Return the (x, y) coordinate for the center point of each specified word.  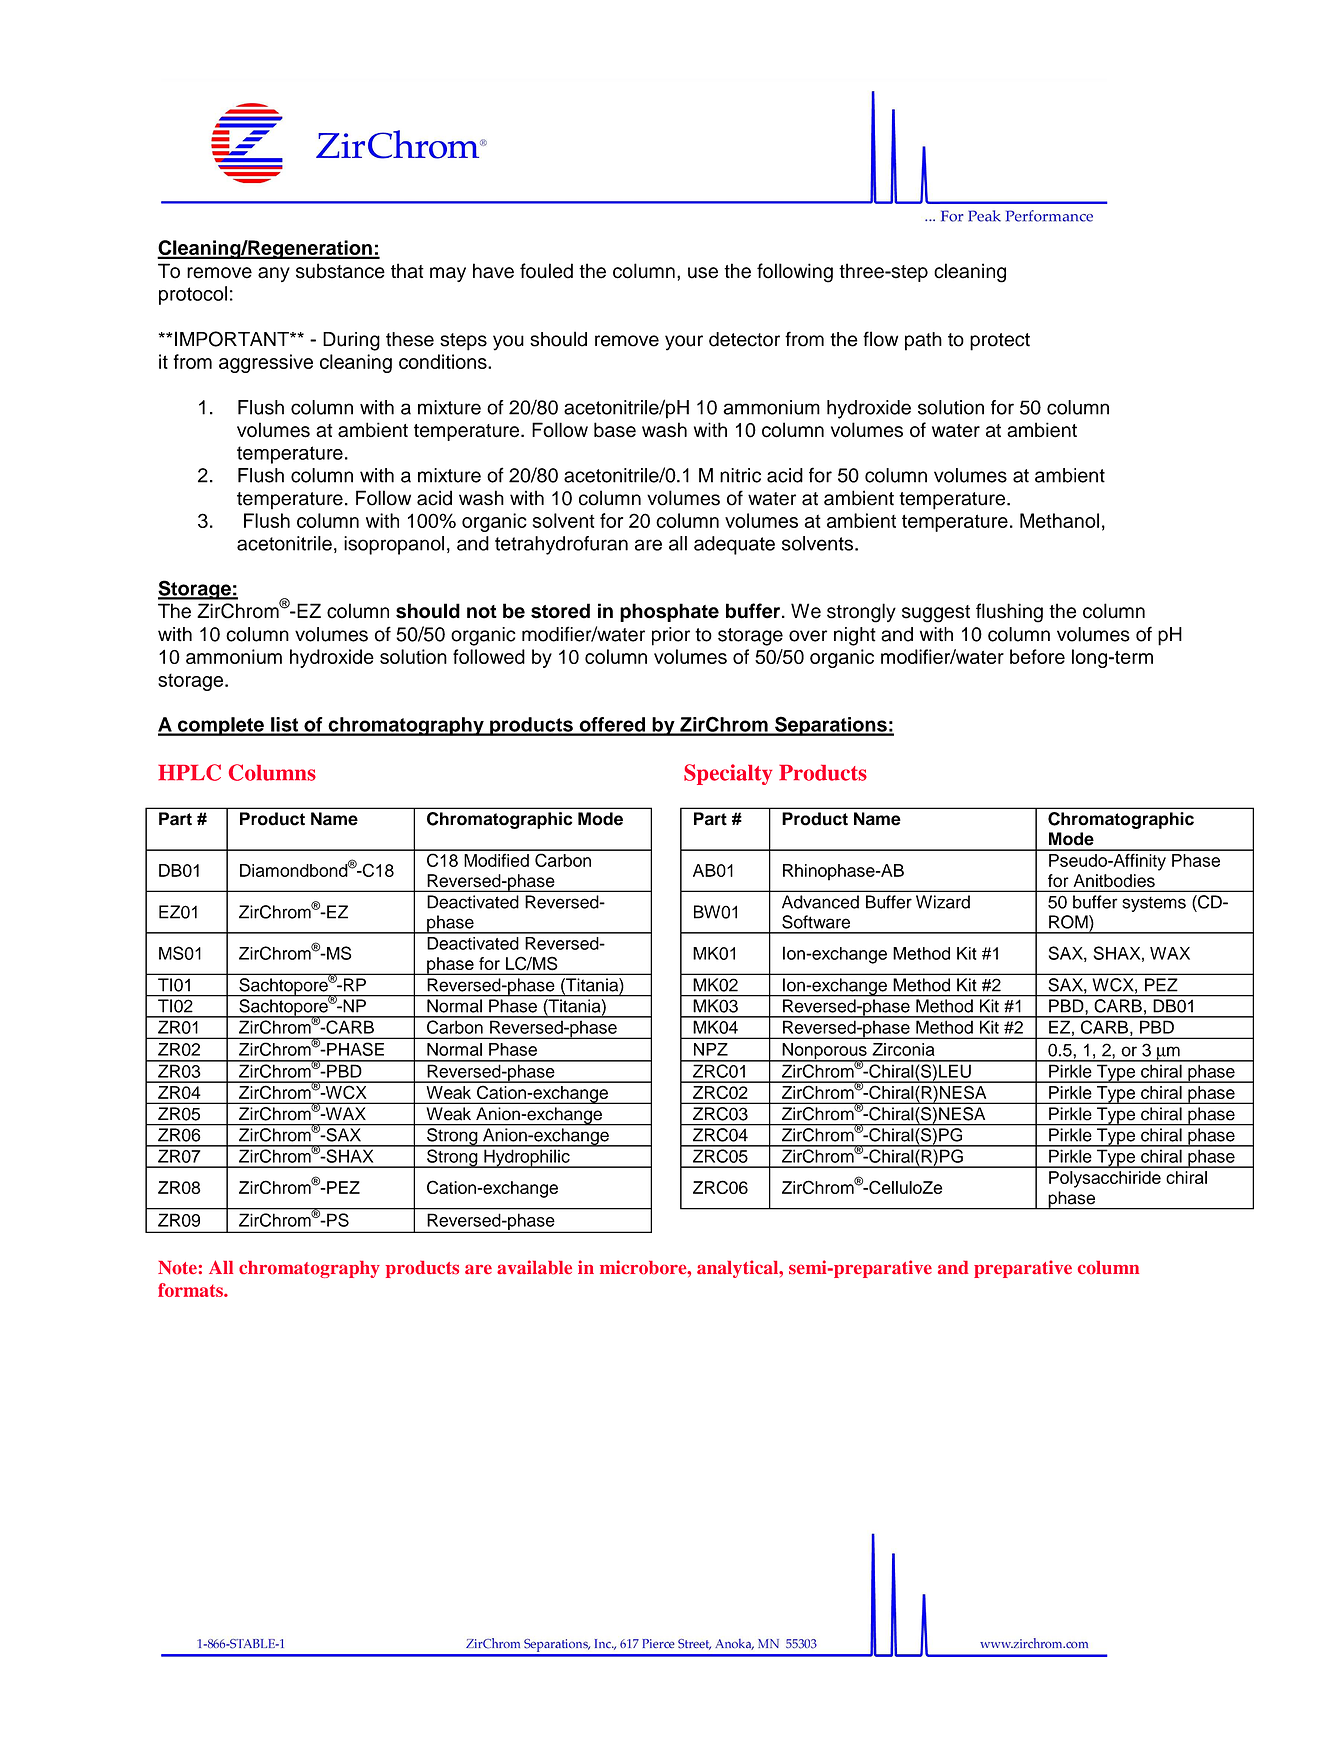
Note (177, 1267)
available (534, 1267)
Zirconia (903, 1049)
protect (1000, 342)
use (703, 273)
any (274, 274)
